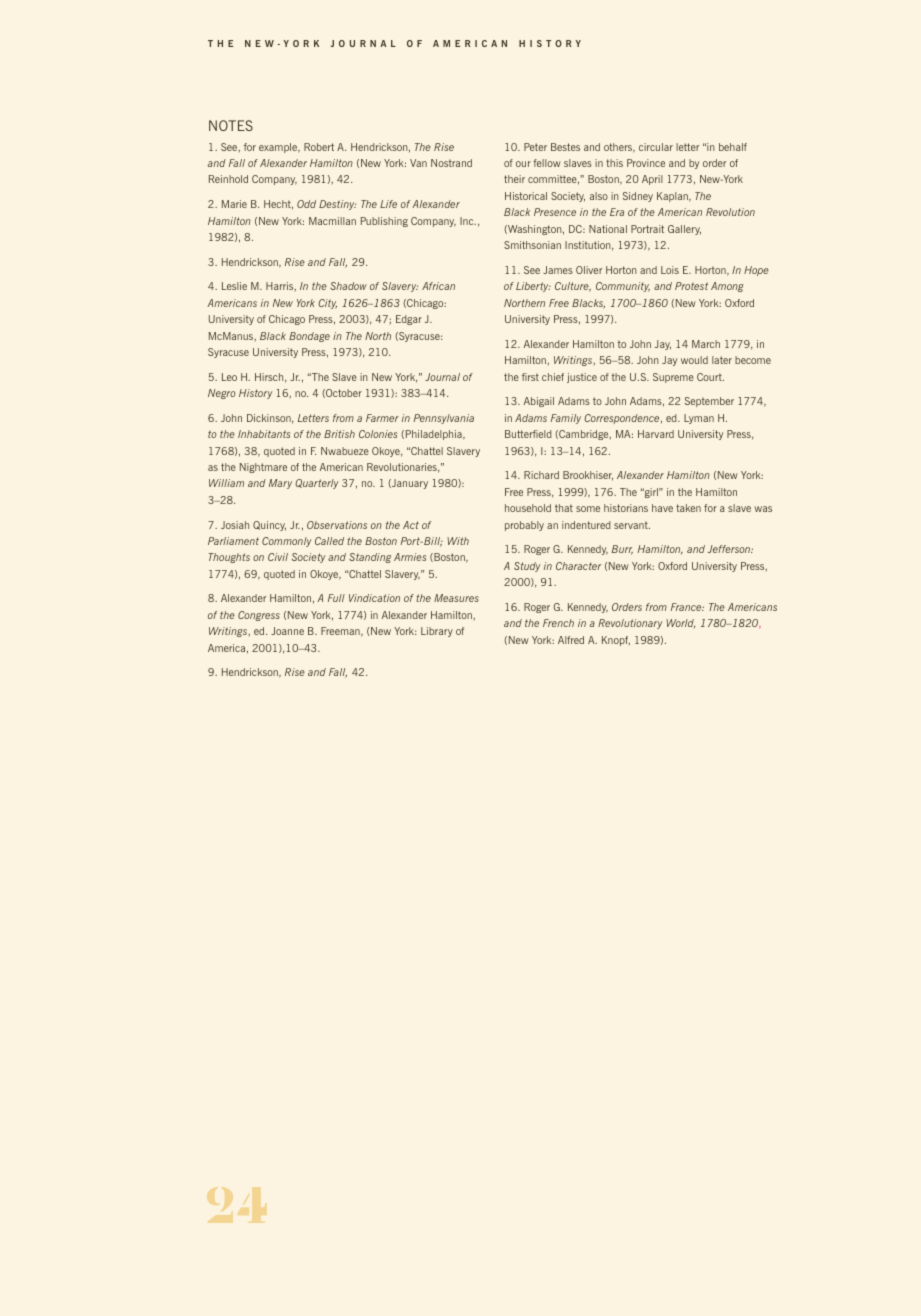 This screenshot has height=1316, width=921. I want to click on World, so click(680, 624).
